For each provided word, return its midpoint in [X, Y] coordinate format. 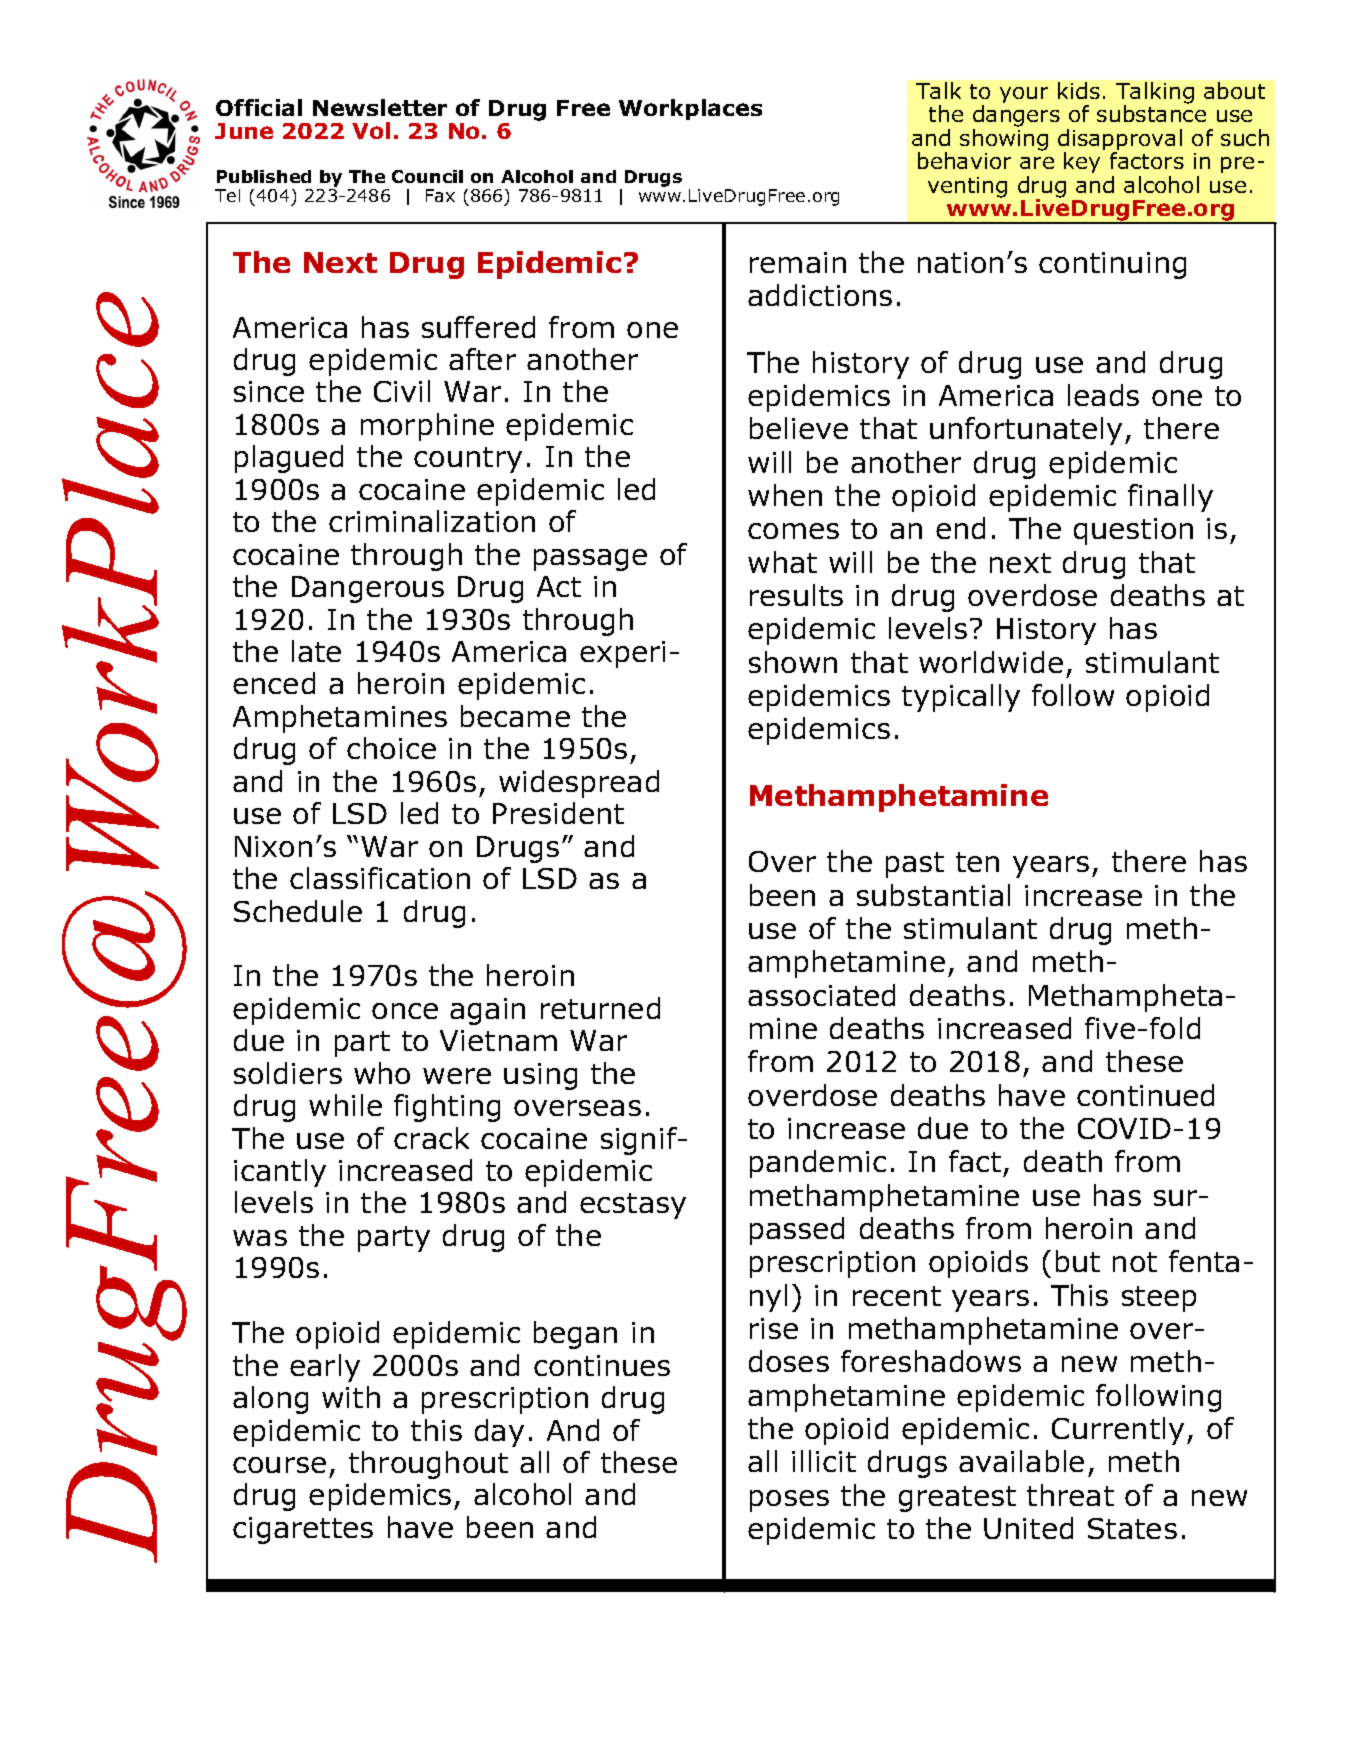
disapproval [1120, 141]
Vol [371, 130]
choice [391, 748]
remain [798, 262]
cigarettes [303, 1530]
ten [977, 862]
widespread [579, 784]
